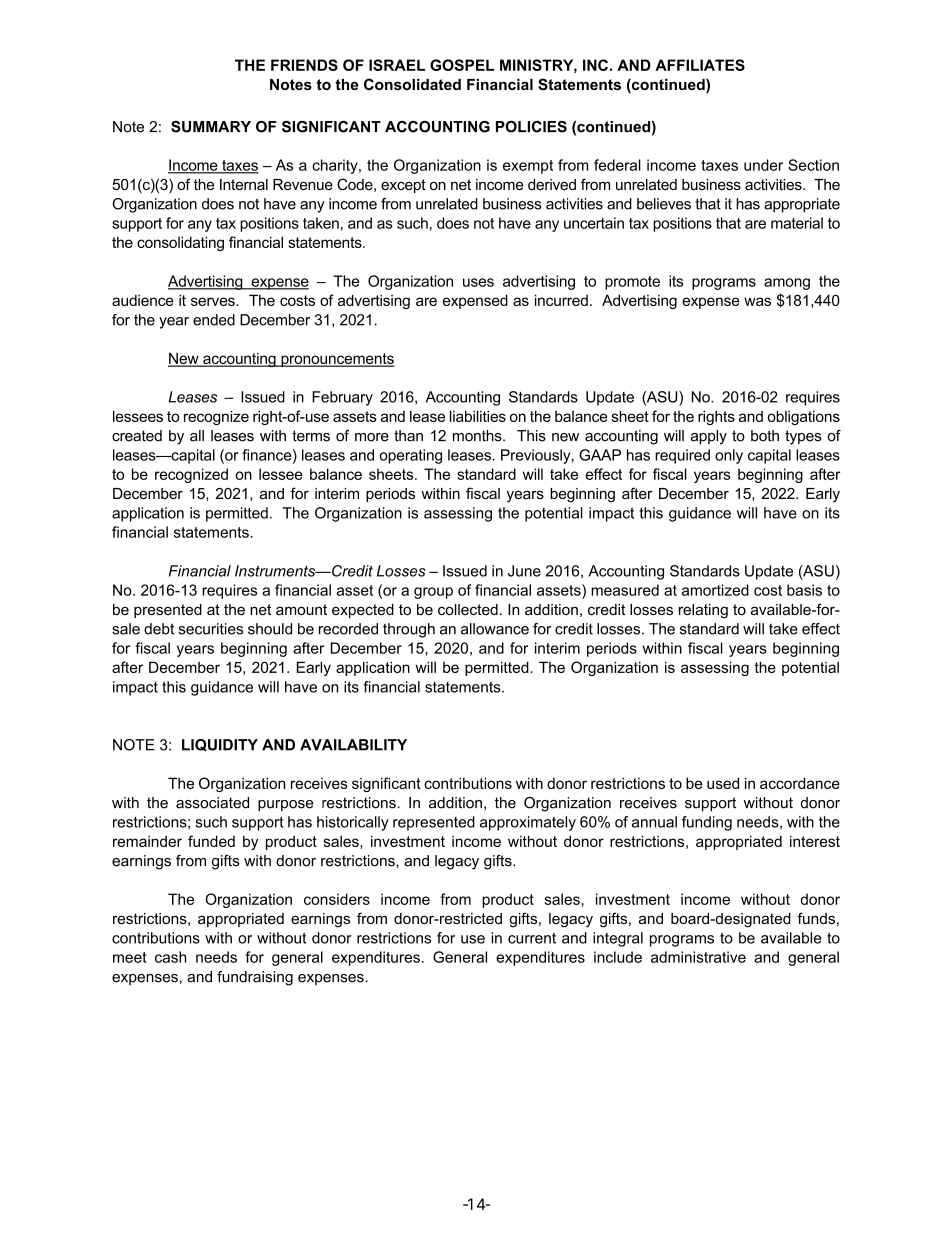 Image resolution: width=952 pixels, height=1233 pixels. What do you see at coordinates (729, 456) in the screenshot?
I see `only` at bounding box center [729, 456].
